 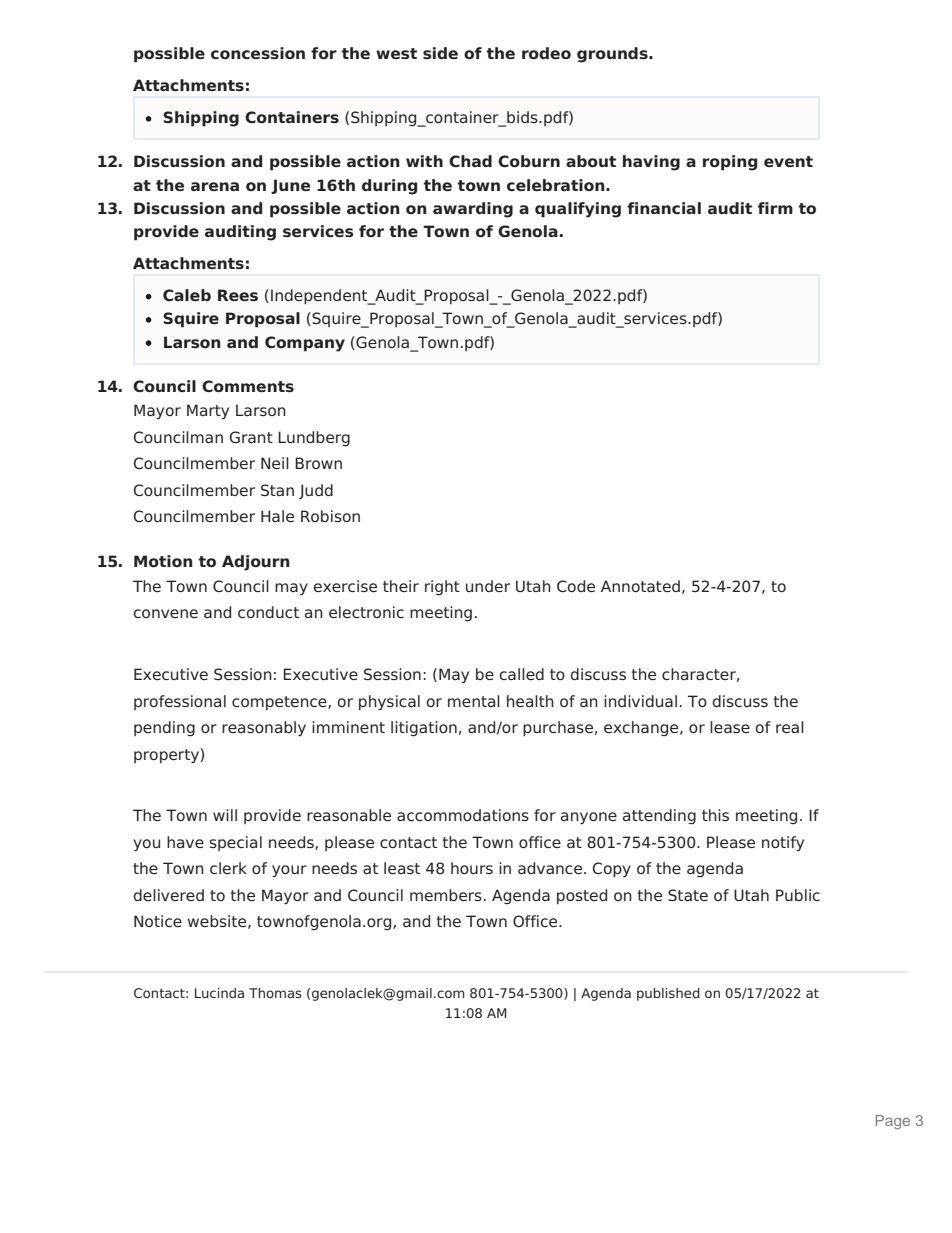 What do you see at coordinates (546, 53) in the screenshot?
I see `rodeo` at bounding box center [546, 53].
